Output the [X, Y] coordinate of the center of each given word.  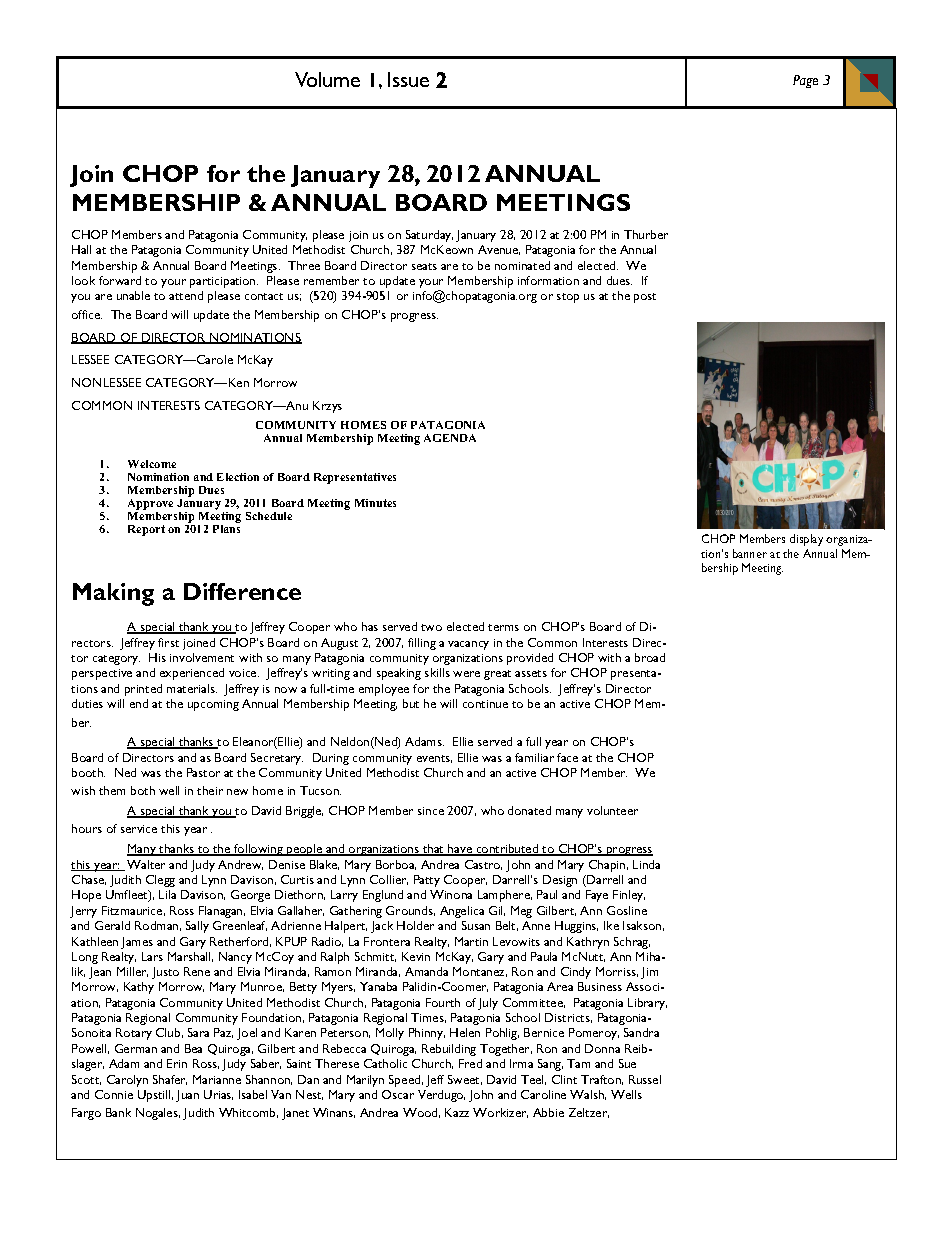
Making [113, 594]
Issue [408, 79]
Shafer [170, 1080]
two [431, 627]
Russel [645, 1079]
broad [650, 657]
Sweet [465, 1080]
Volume [327, 79]
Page [805, 81]
